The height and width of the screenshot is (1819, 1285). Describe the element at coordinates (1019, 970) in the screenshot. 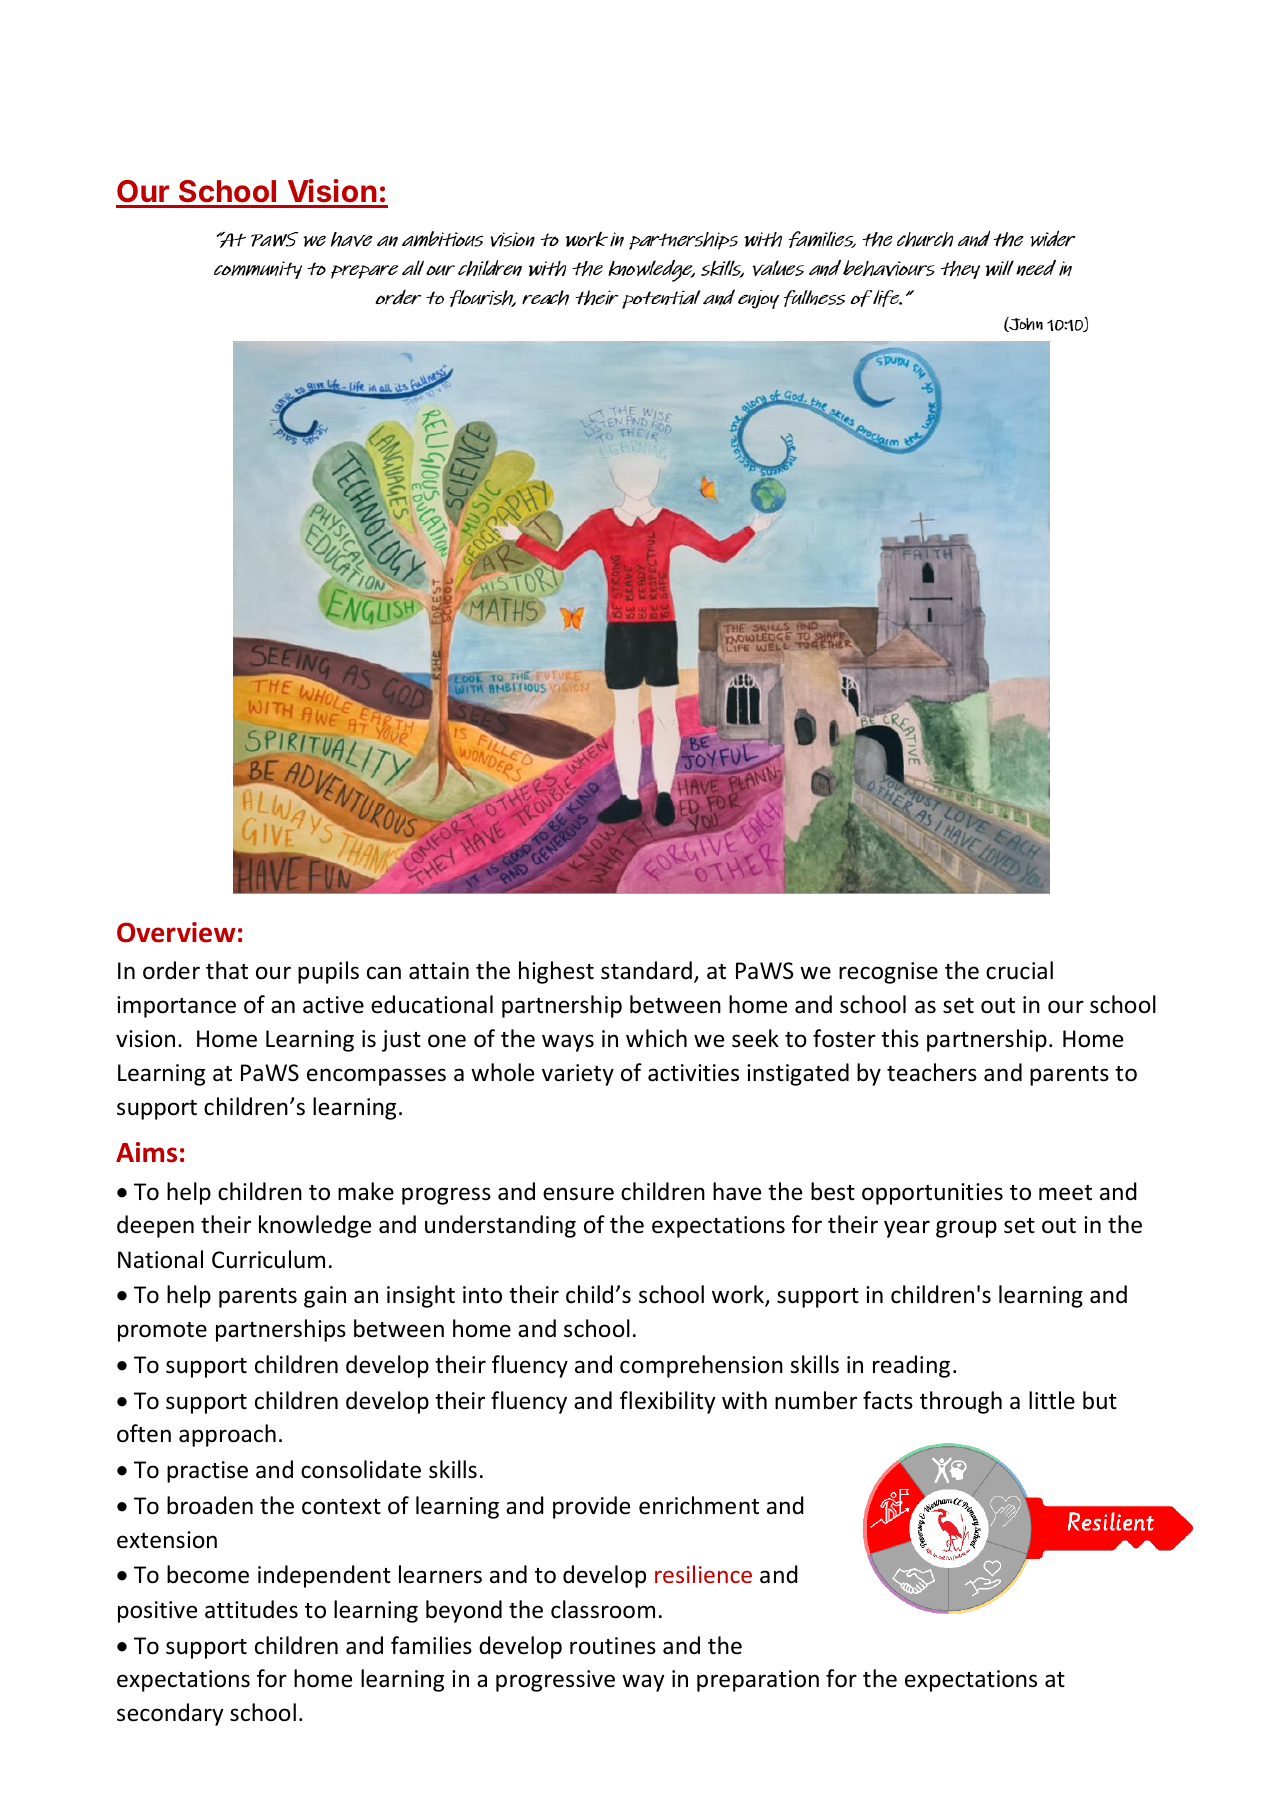

I see `crucial` at that location.
